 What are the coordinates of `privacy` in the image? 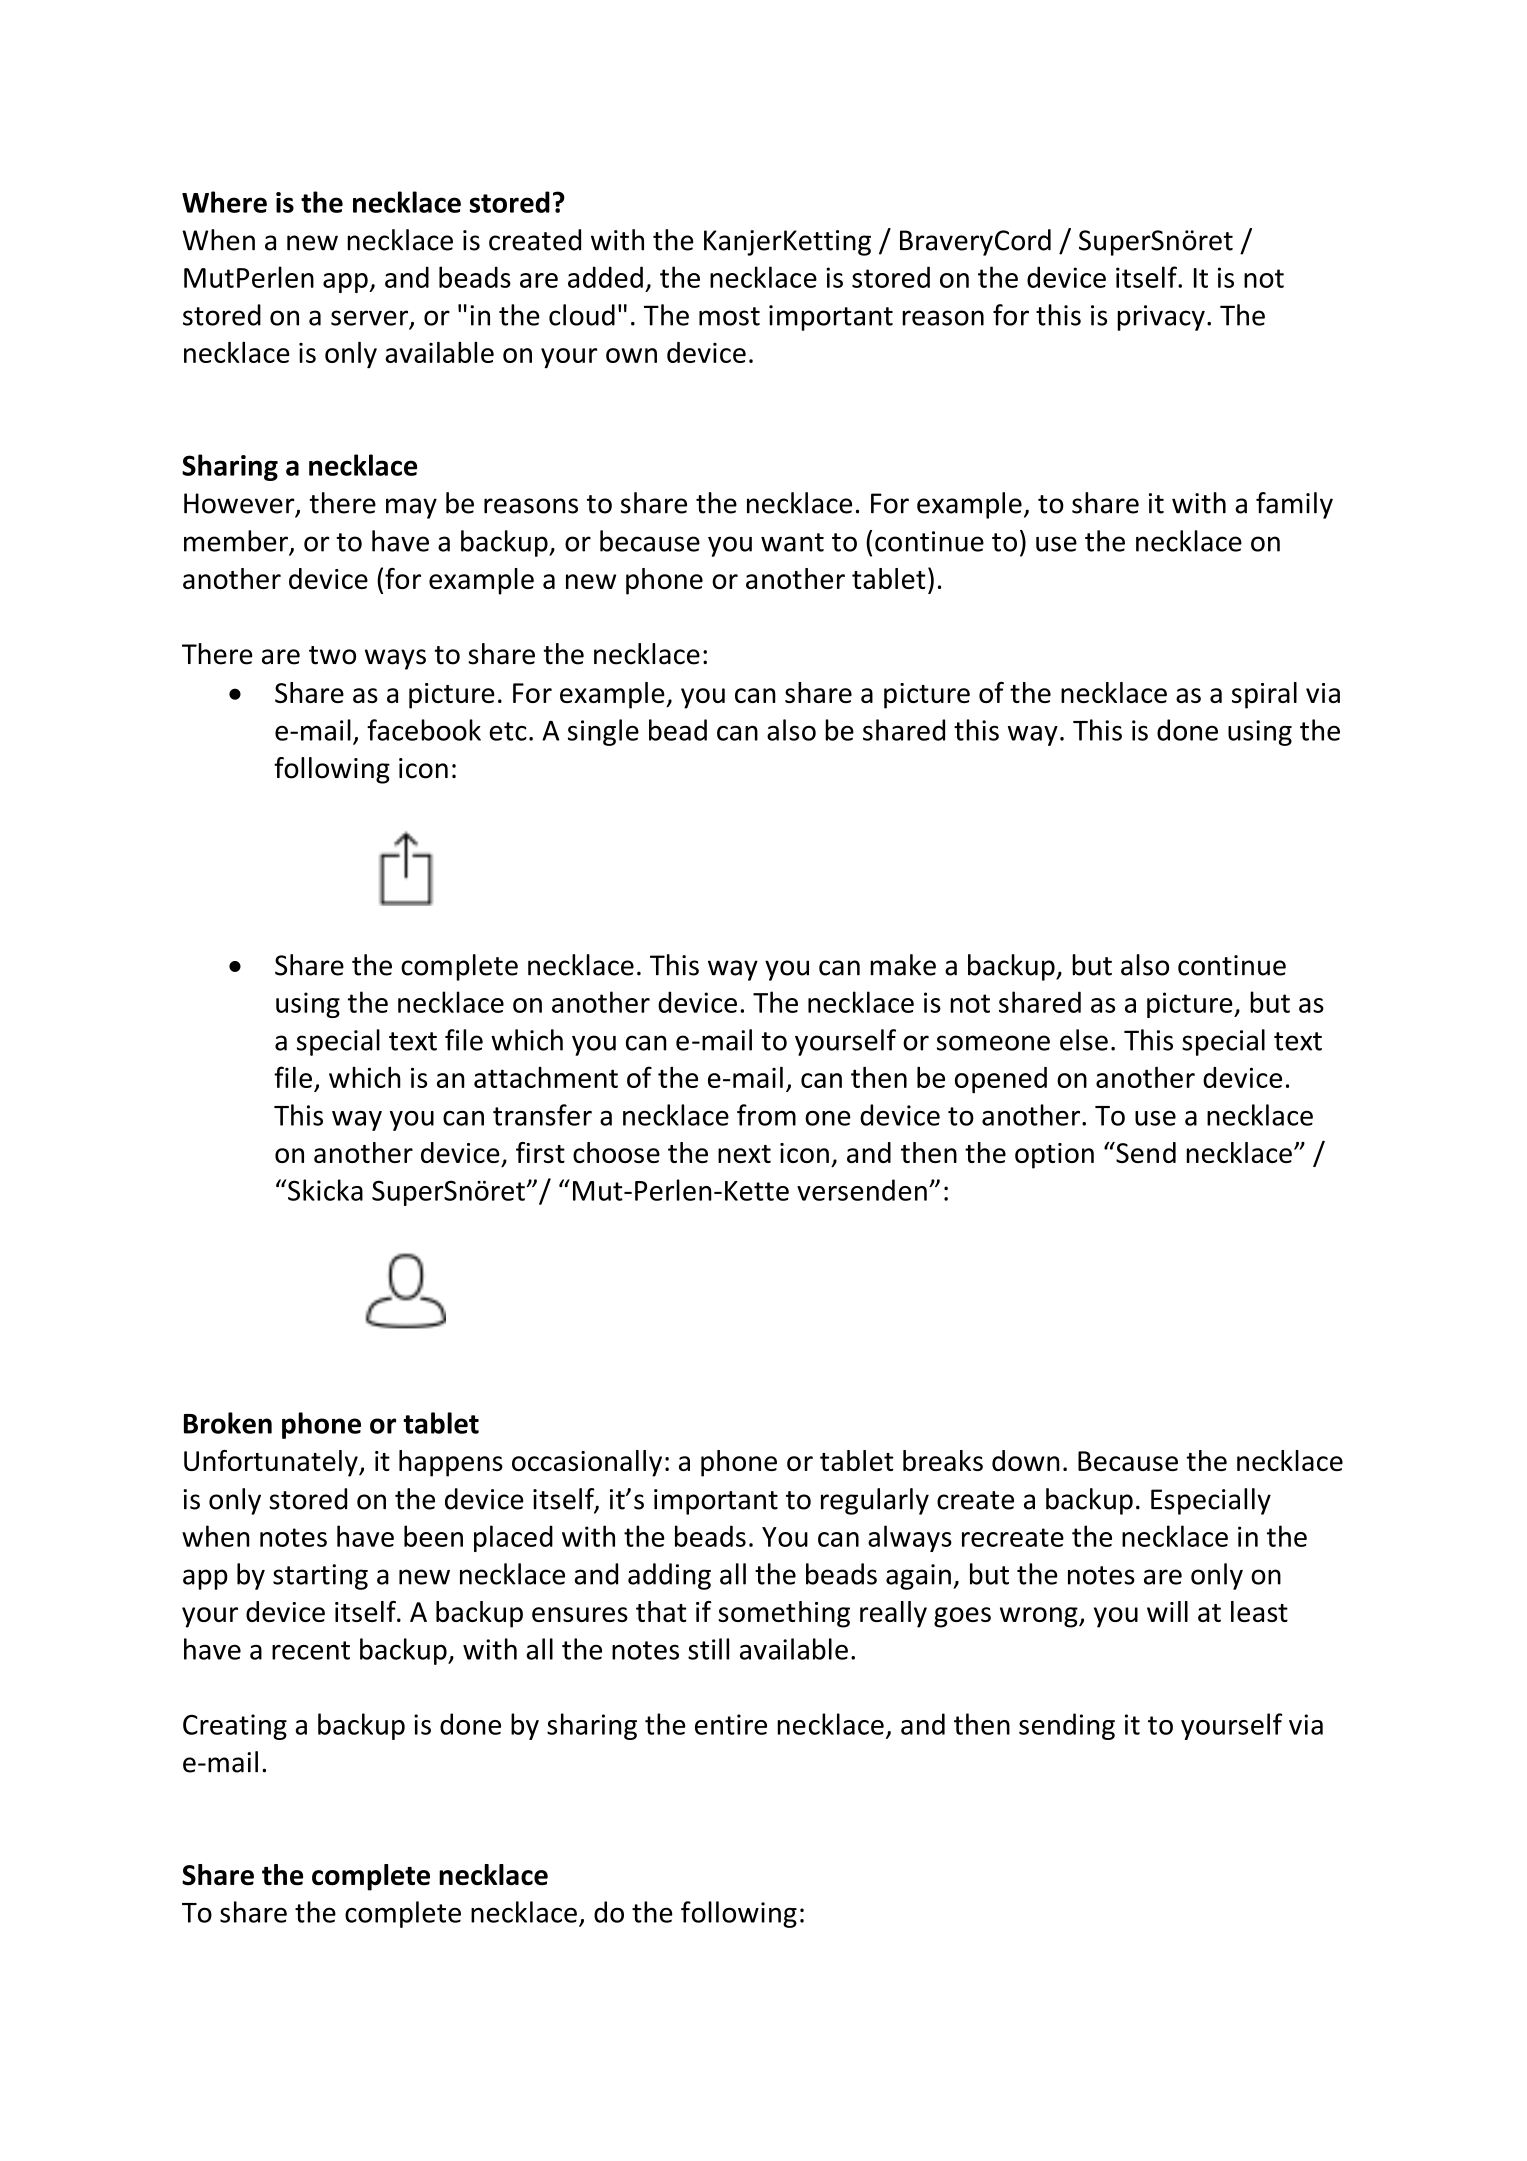 It's located at (1161, 318).
